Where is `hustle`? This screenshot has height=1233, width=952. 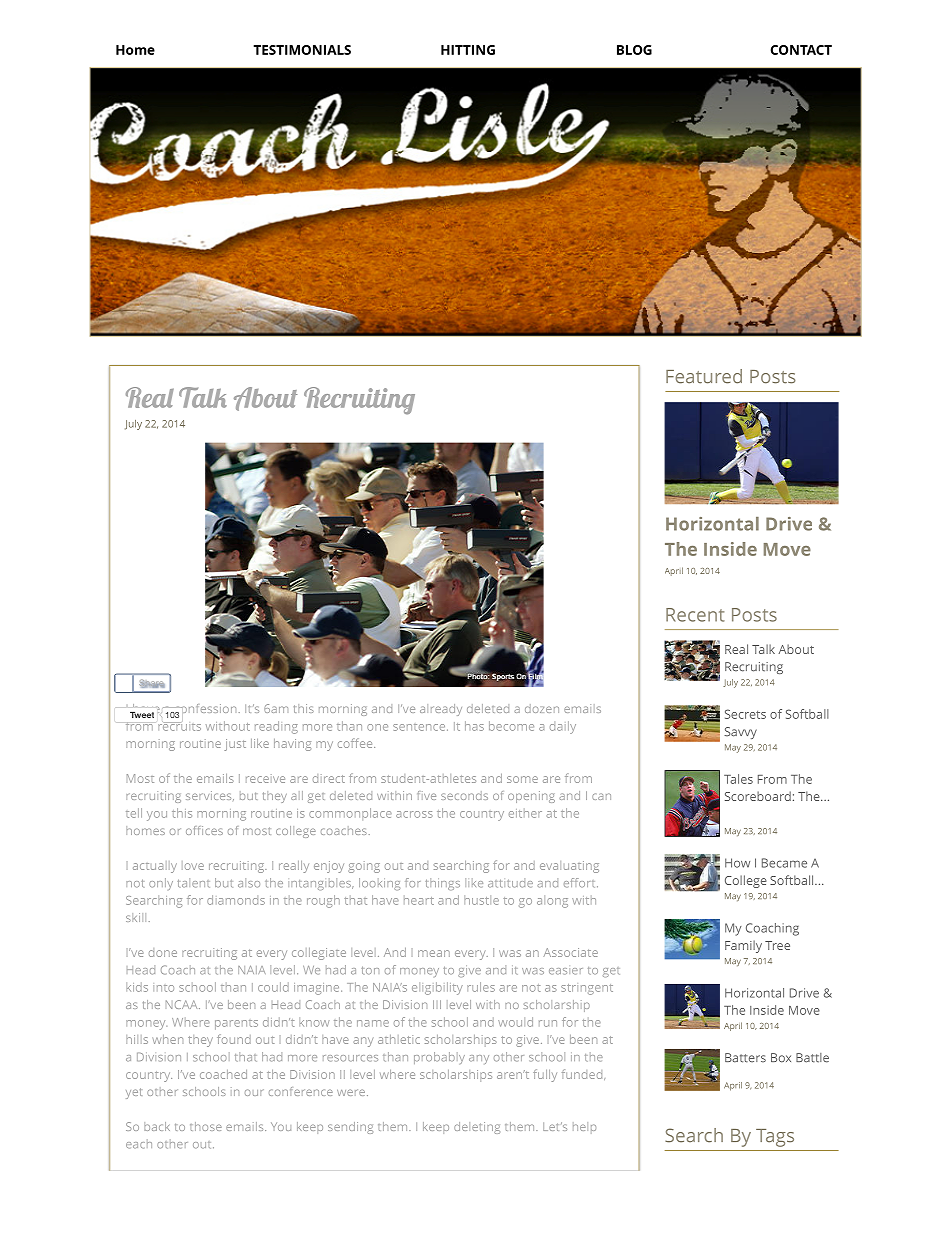
hustle is located at coordinates (481, 900).
